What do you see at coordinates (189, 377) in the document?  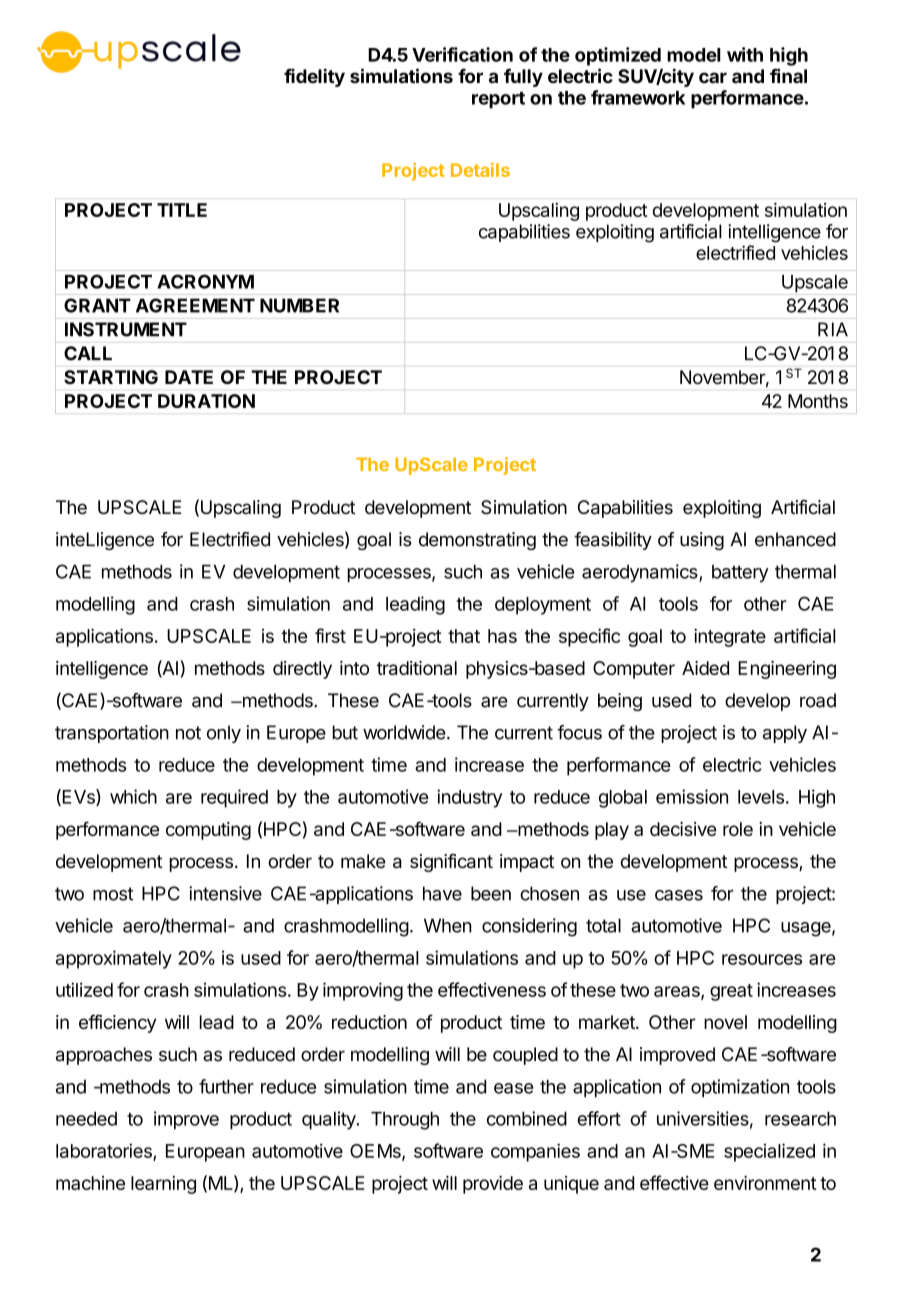 I see `DATE` at bounding box center [189, 377].
